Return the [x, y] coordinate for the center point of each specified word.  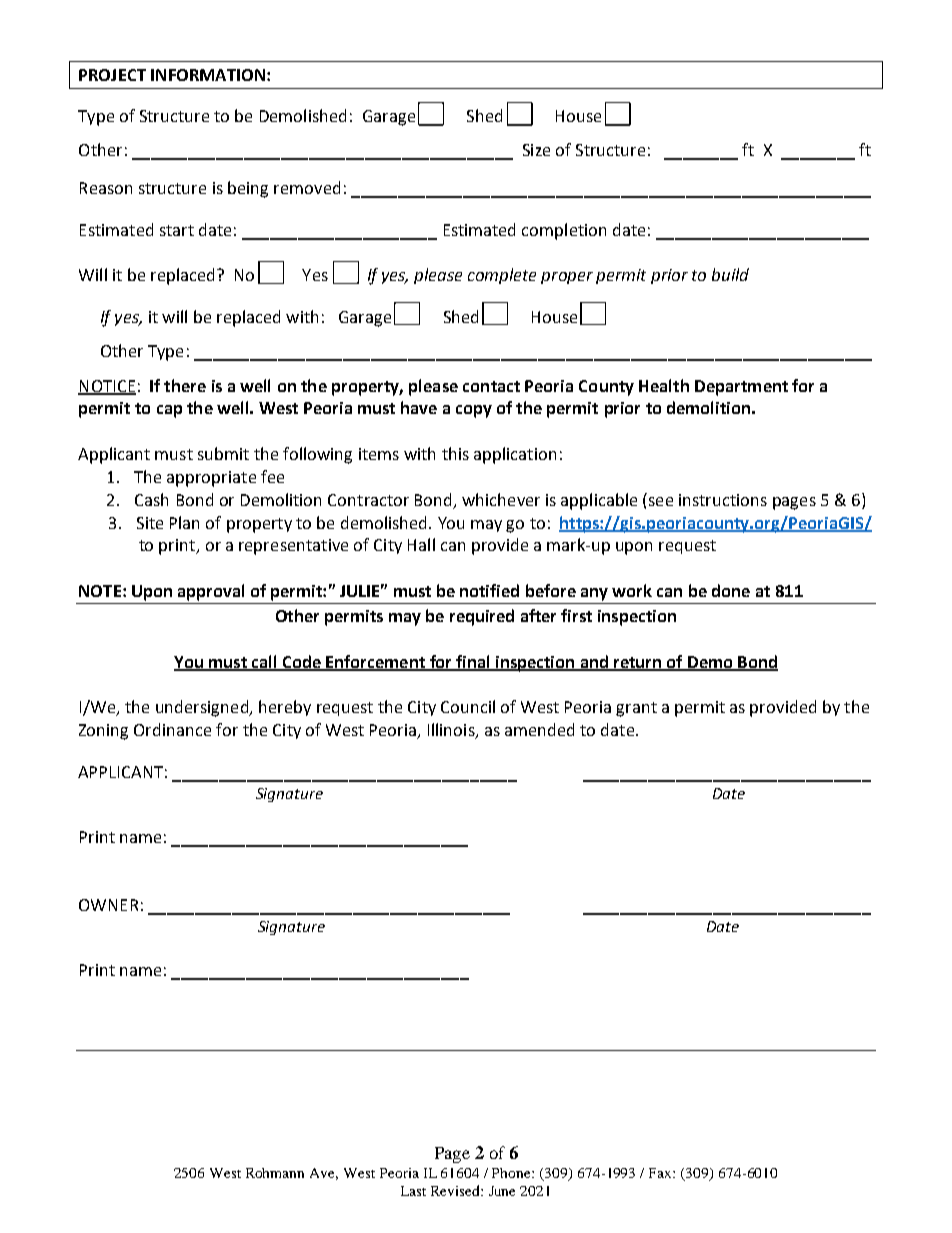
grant [636, 709]
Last [413, 1191]
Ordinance [172, 729]
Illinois [452, 731]
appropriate [211, 479]
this [455, 453]
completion [564, 231]
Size [536, 150]
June [502, 1191]
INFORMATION [208, 75]
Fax [661, 1173]
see [661, 501]
